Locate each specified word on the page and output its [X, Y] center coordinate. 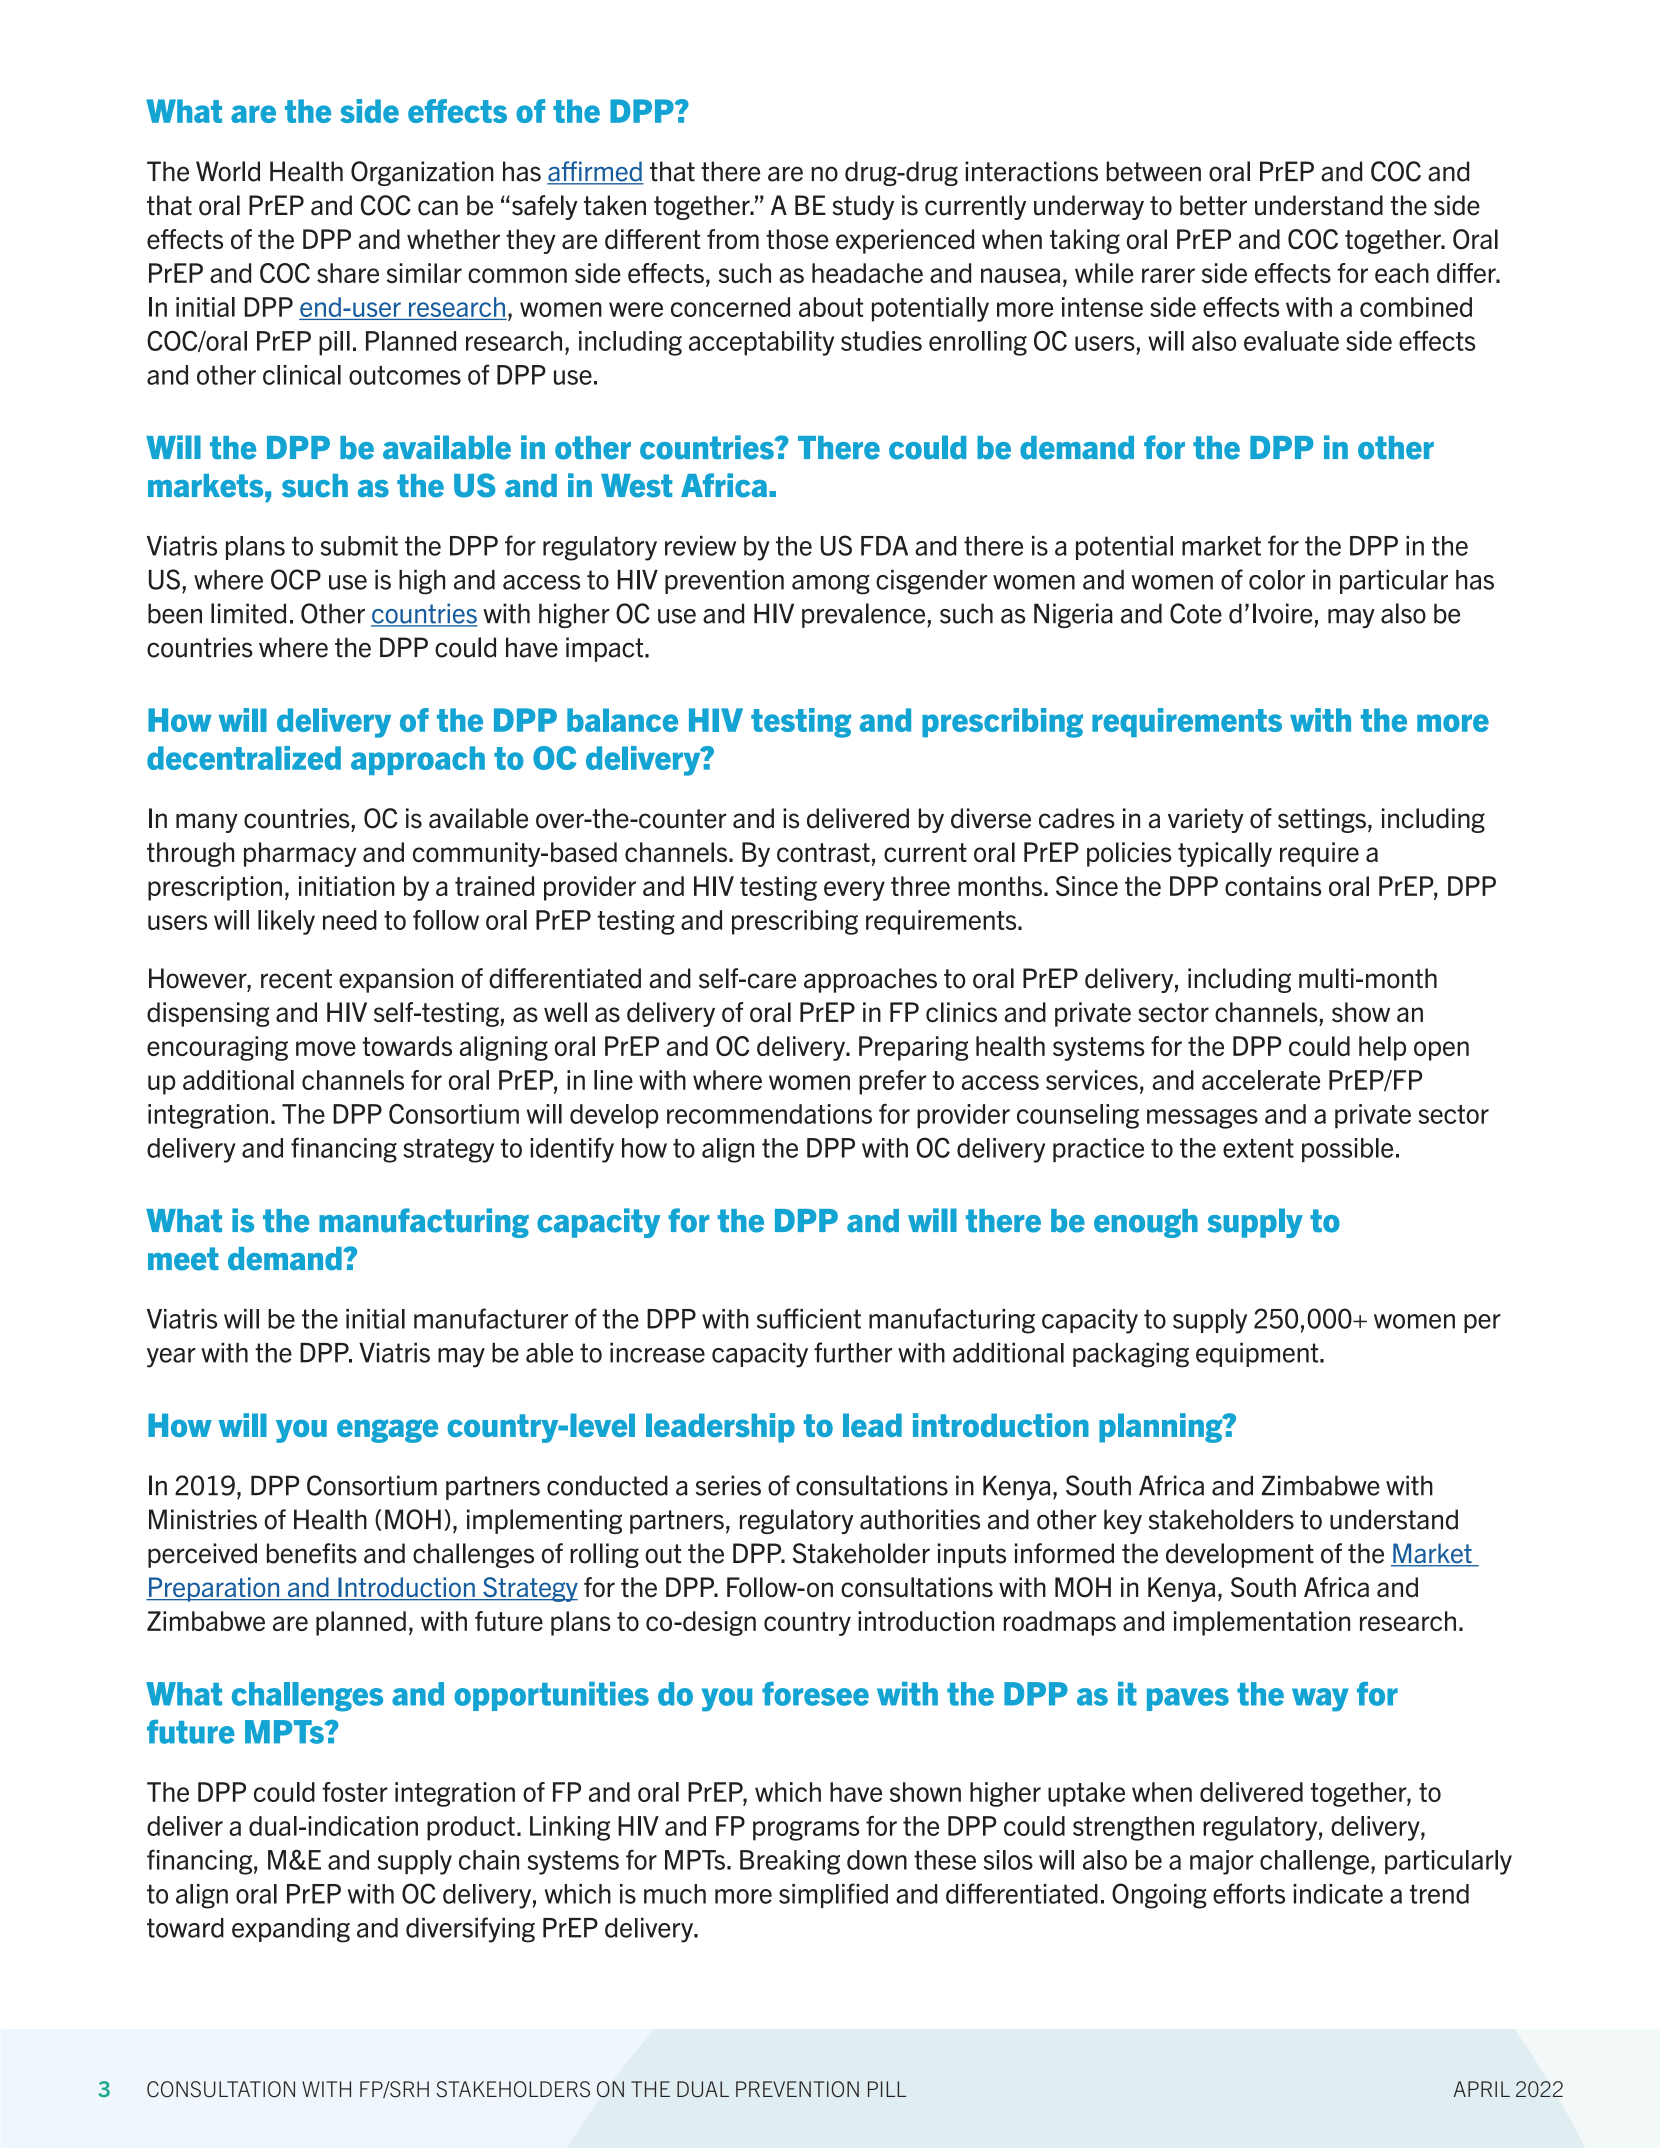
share [348, 273]
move [326, 1048]
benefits [312, 1553]
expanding [291, 1930]
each [1402, 273]
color [1277, 580]
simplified [833, 1895]
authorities [920, 1519]
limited [248, 613]
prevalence [865, 615]
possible [1347, 1150]
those [797, 239]
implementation [1262, 1623]
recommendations [769, 1114]
